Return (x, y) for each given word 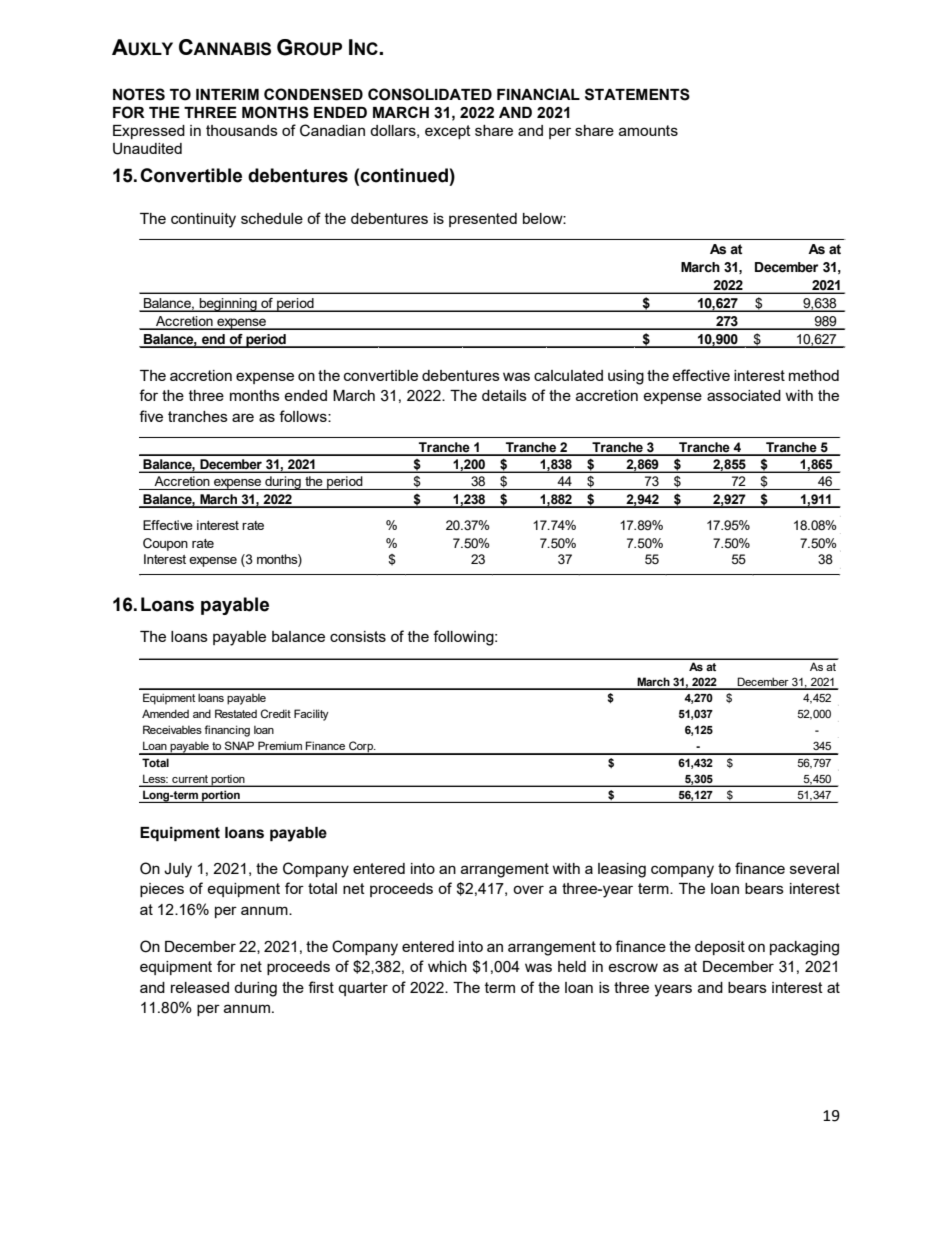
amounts (648, 130)
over (528, 889)
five (151, 416)
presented (483, 220)
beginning (228, 305)
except (448, 132)
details (504, 395)
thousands (242, 130)
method (814, 375)
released (200, 987)
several (814, 868)
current (190, 779)
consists (358, 636)
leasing (622, 870)
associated (744, 395)
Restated (236, 713)
